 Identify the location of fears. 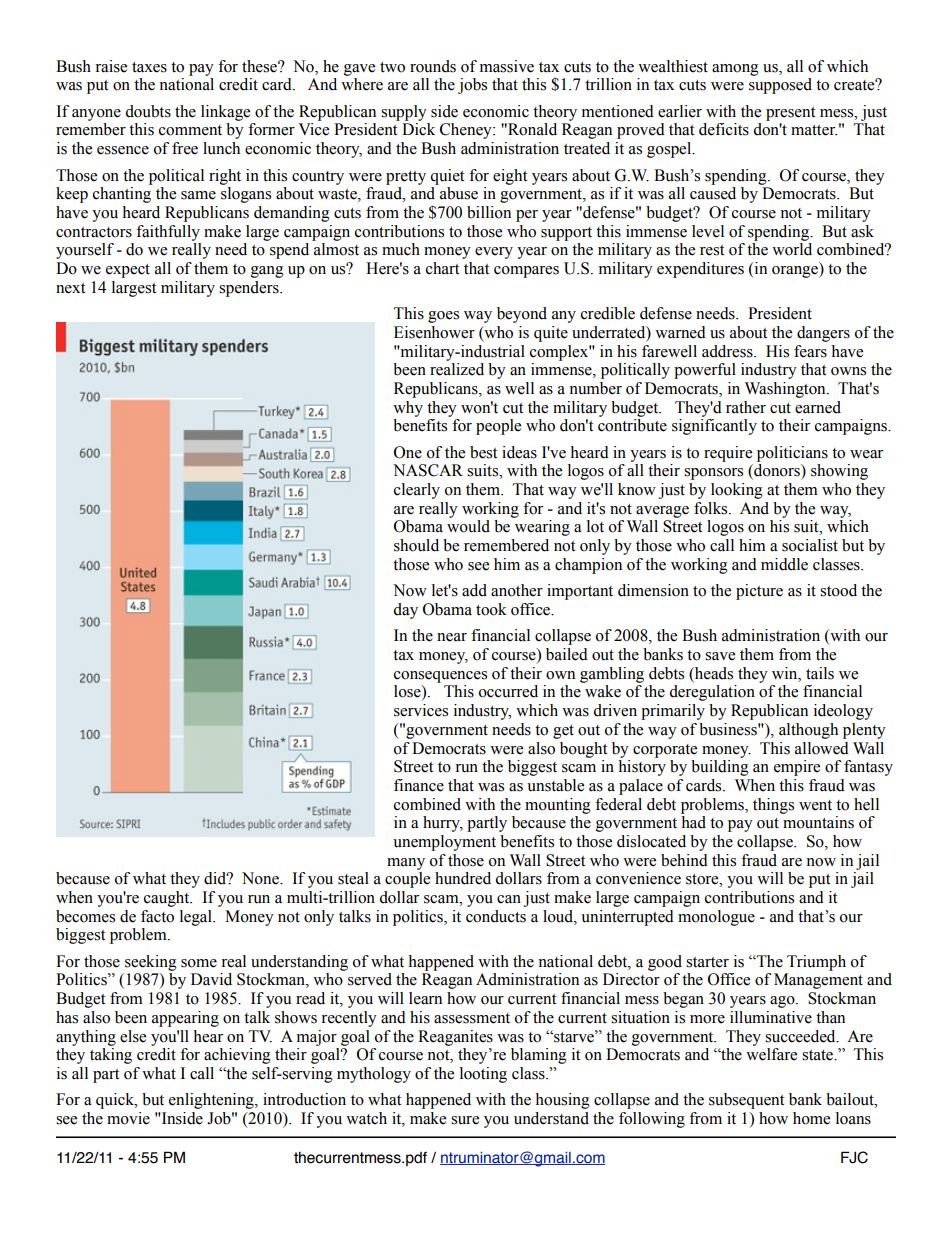
(810, 351).
